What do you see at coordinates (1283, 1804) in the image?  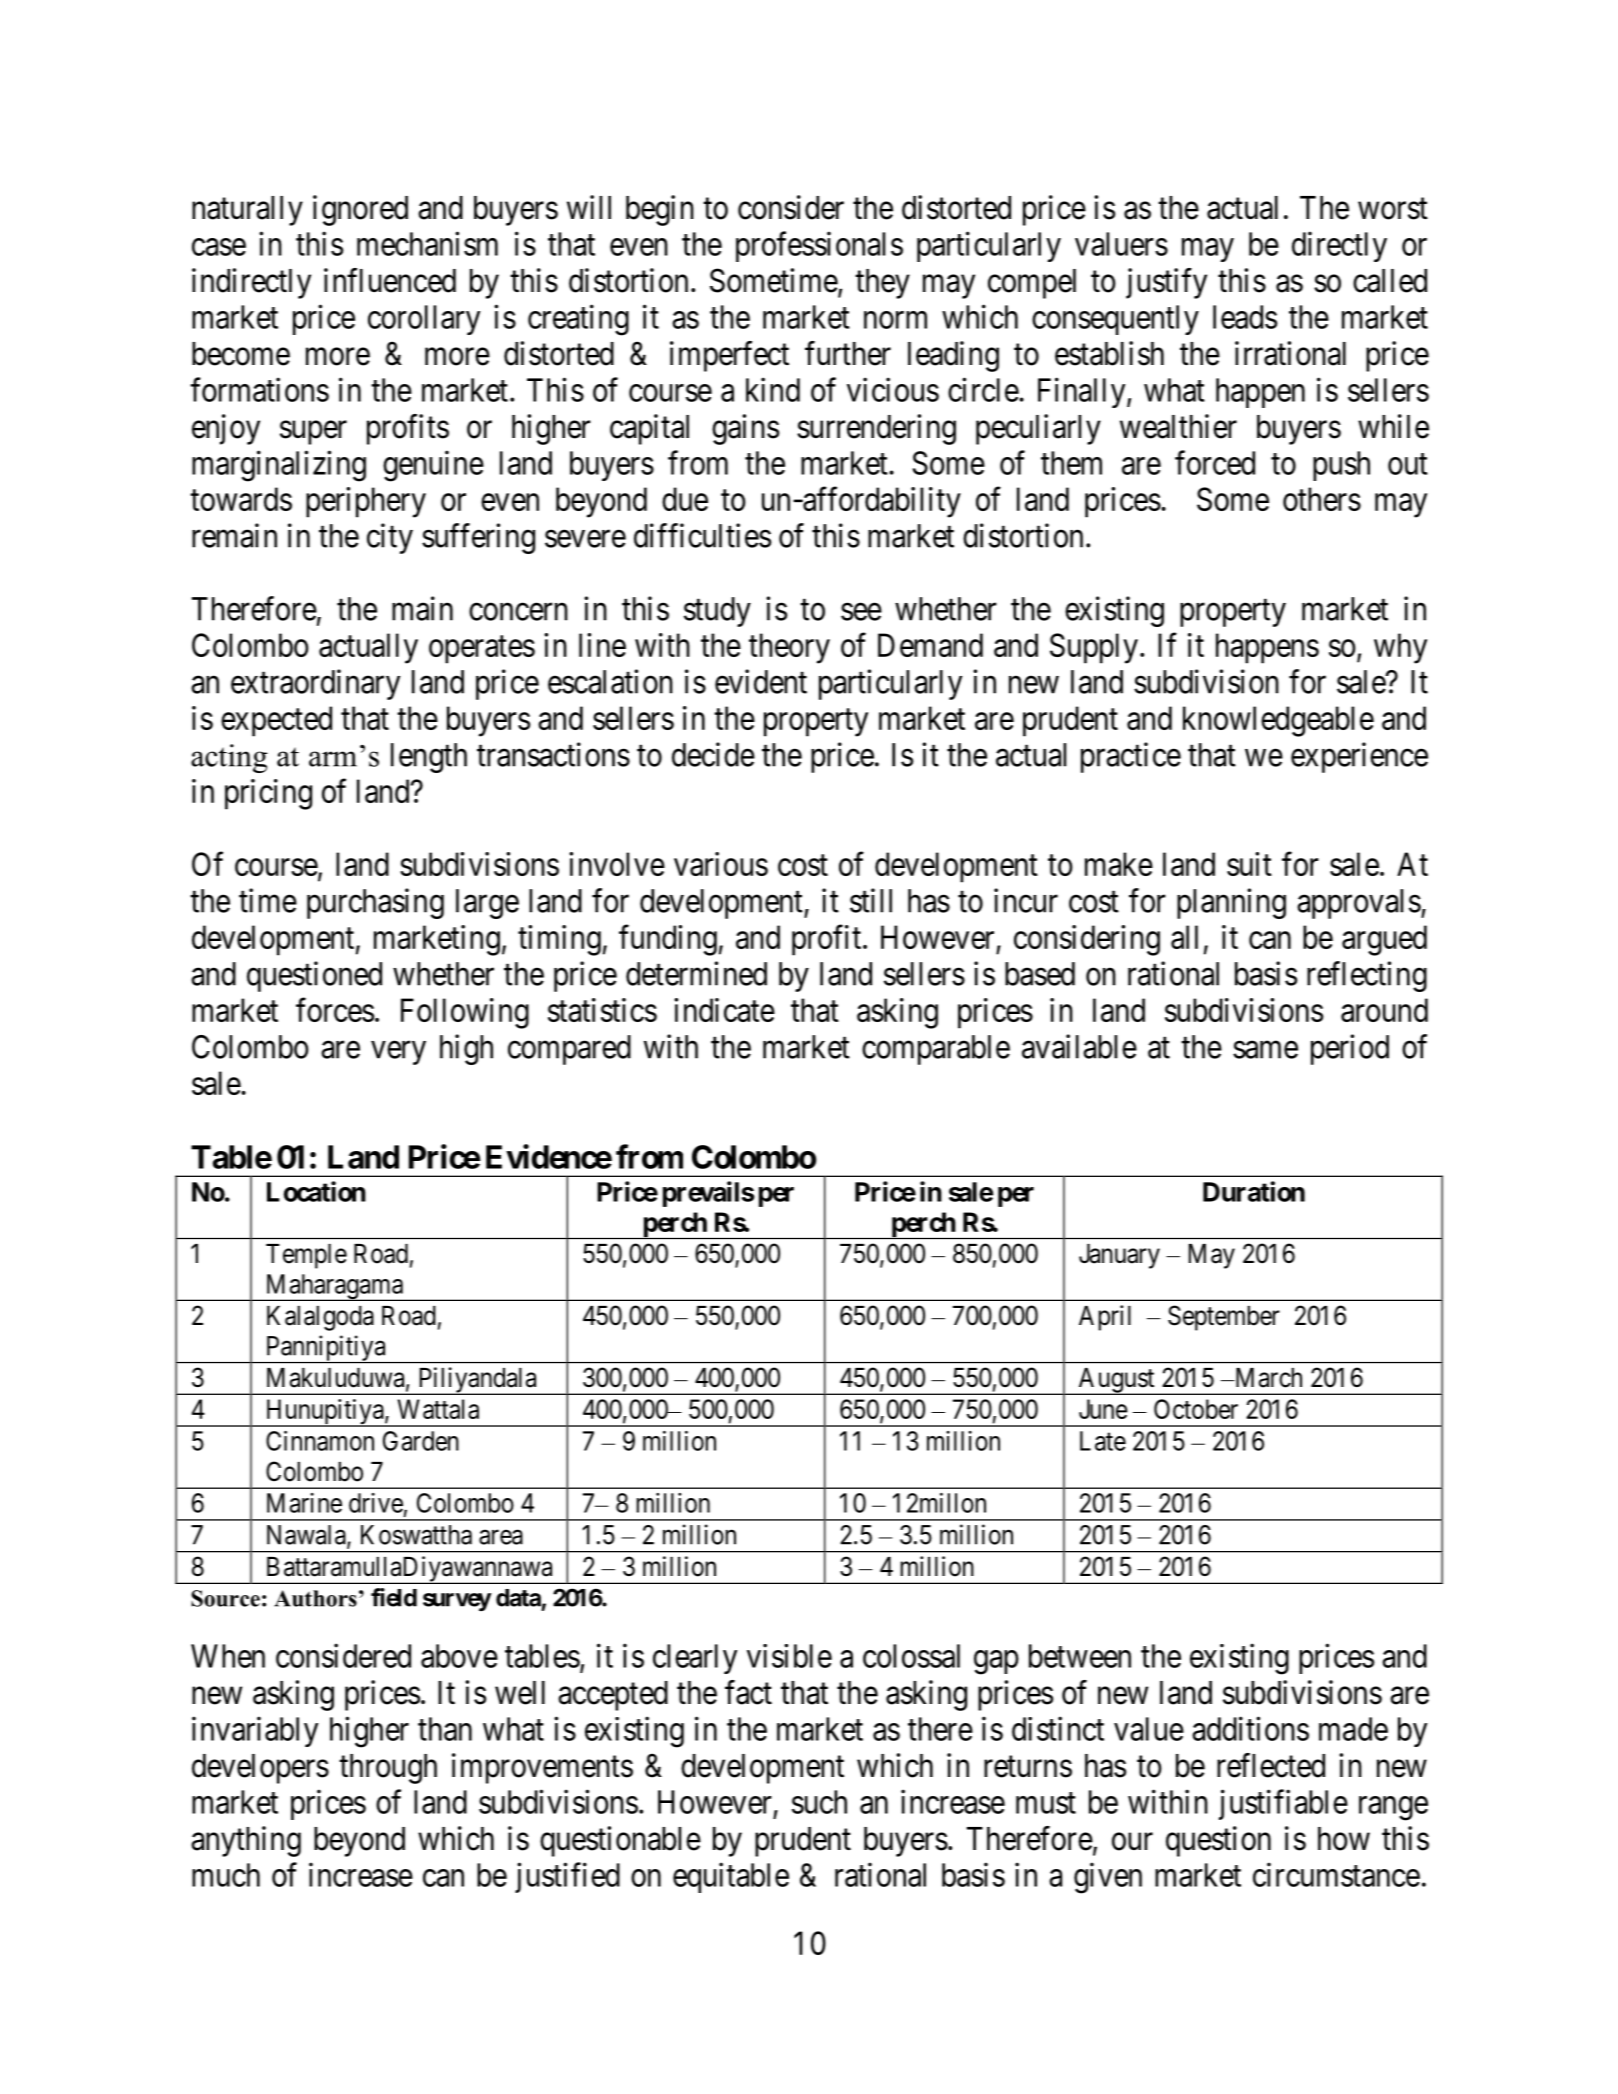 I see `justifiable` at bounding box center [1283, 1804].
